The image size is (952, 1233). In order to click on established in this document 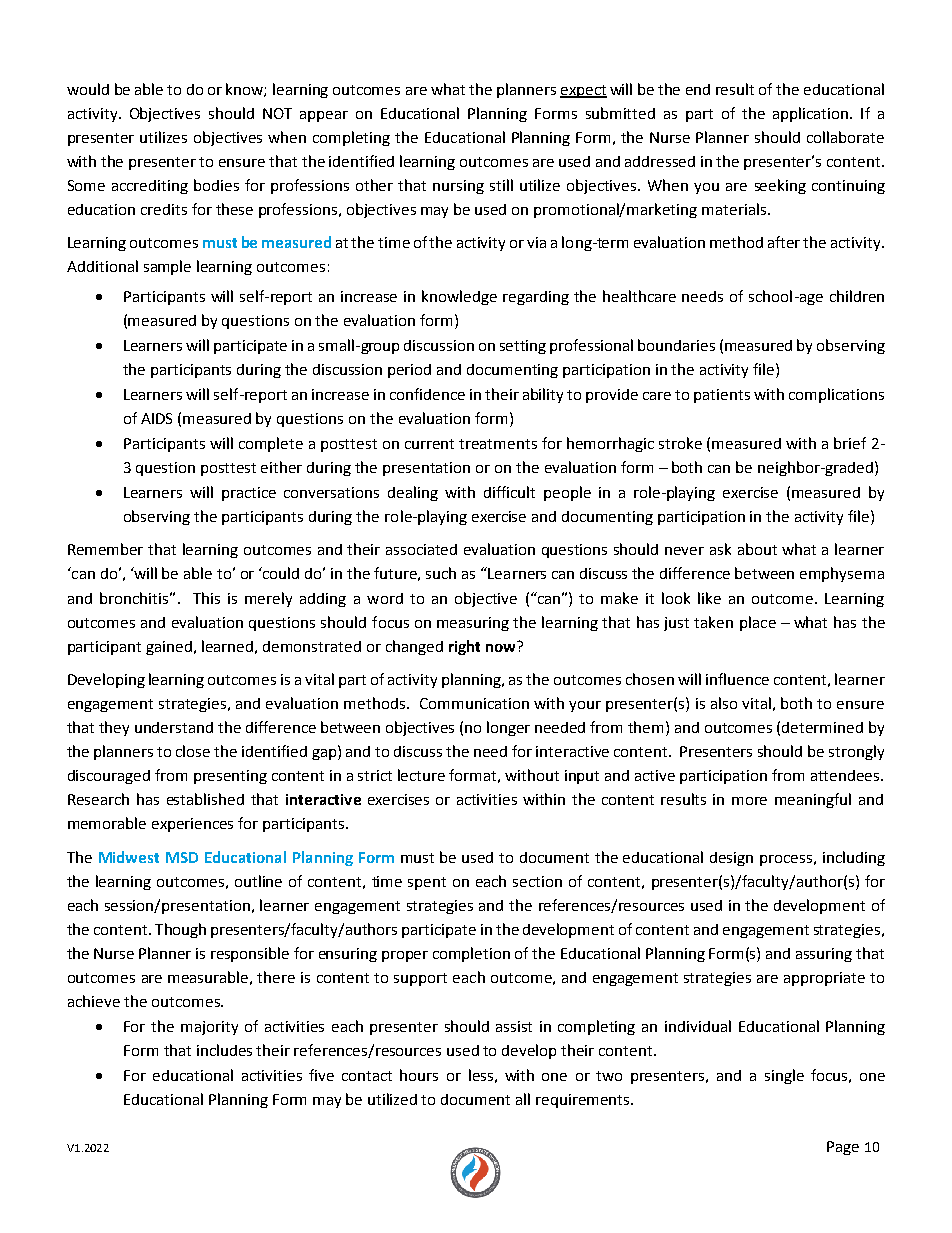, I will do `click(205, 799)`.
